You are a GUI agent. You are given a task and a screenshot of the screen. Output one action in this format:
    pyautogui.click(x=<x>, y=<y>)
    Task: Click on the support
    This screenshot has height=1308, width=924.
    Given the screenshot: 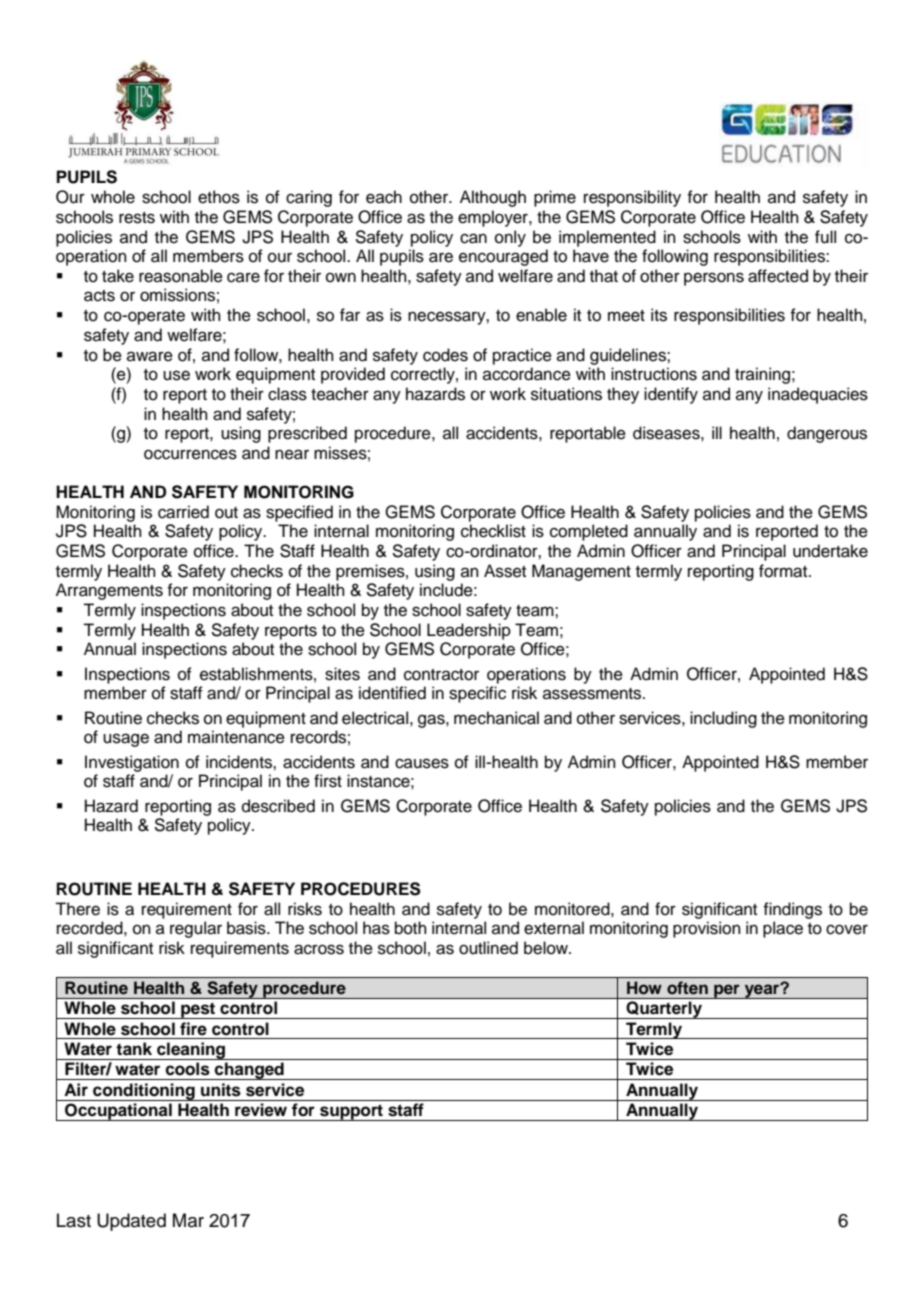 What is the action you would take?
    pyautogui.click(x=351, y=1112)
